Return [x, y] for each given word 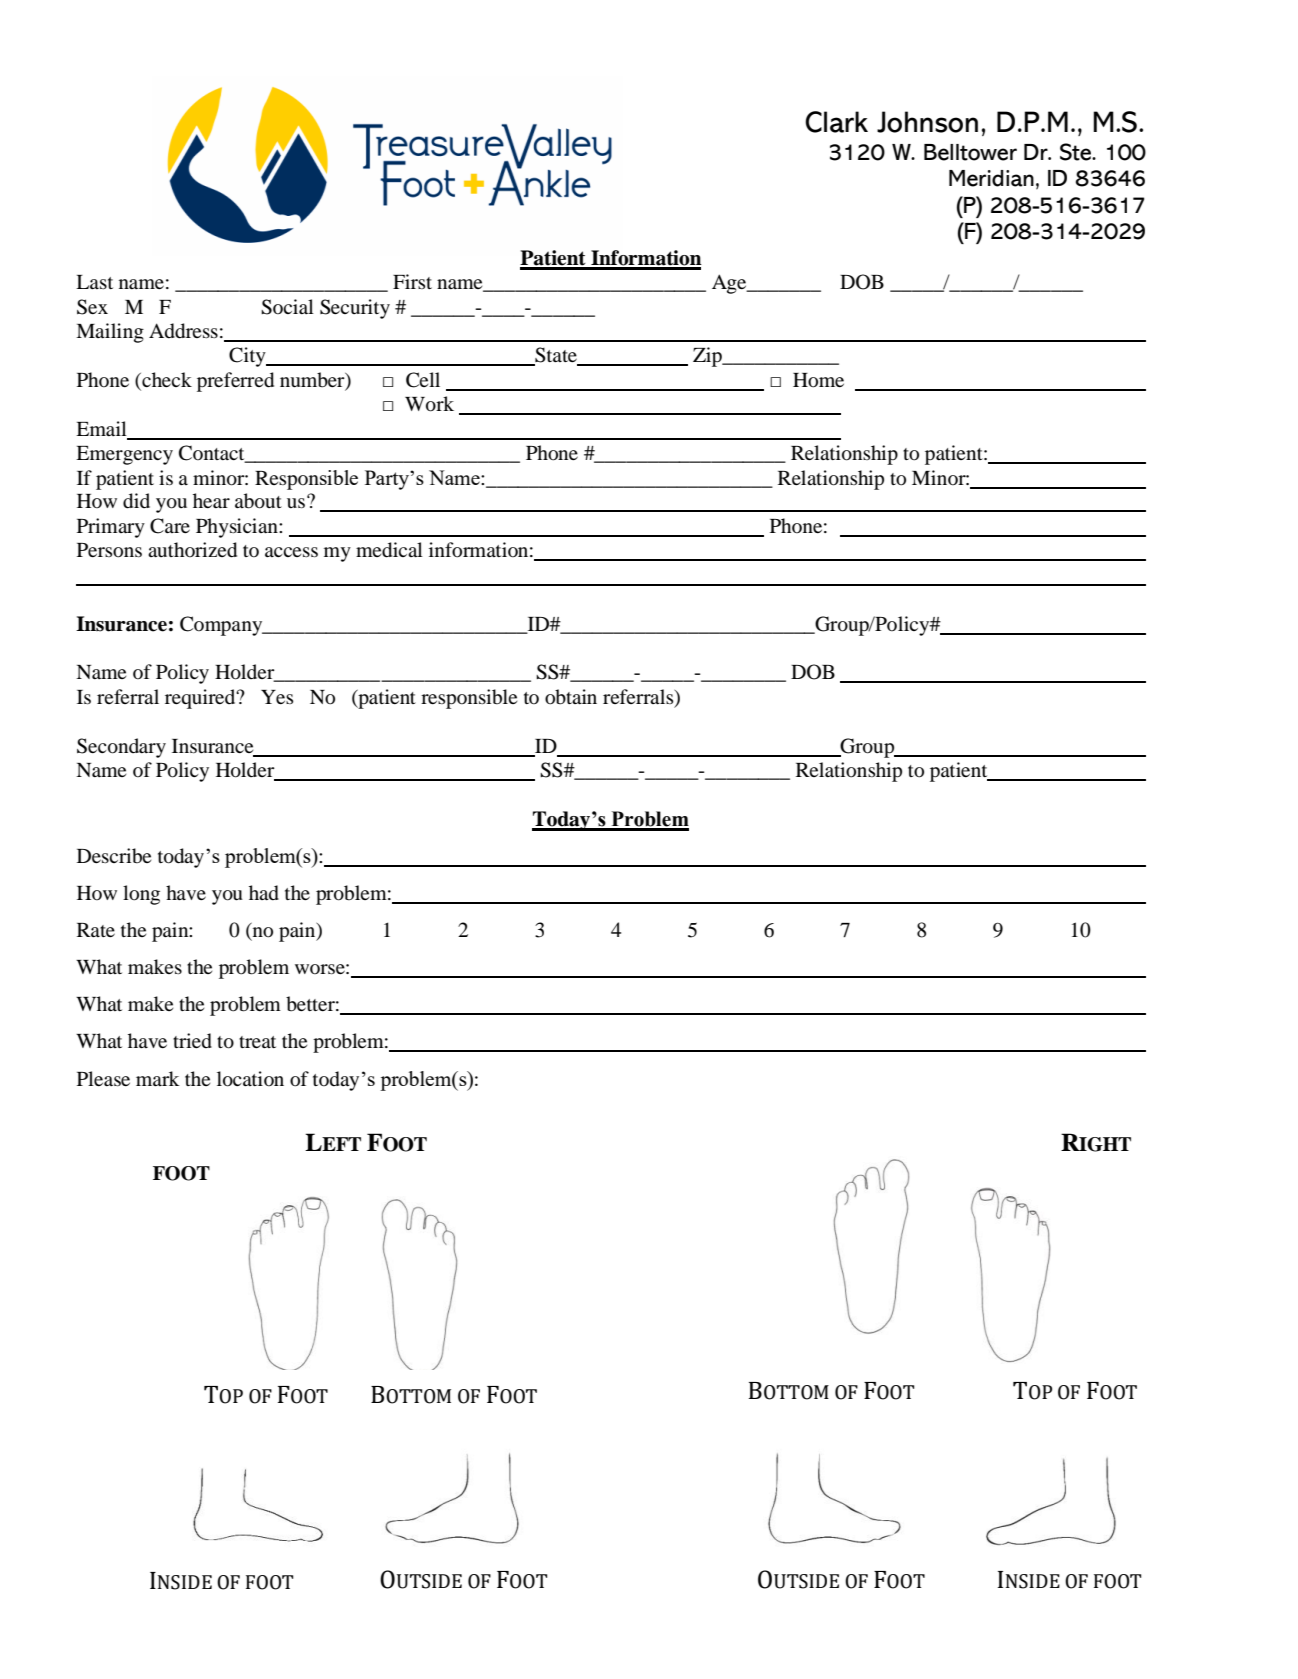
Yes [277, 697]
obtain [571, 697]
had [264, 893]
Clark [836, 122]
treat [257, 1042]
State [556, 356]
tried [192, 1041]
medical [389, 550]
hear [211, 500]
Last [94, 282]
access [291, 552]
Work [429, 404]
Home [818, 380]
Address [183, 331]
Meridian [991, 178]
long [141, 895]
